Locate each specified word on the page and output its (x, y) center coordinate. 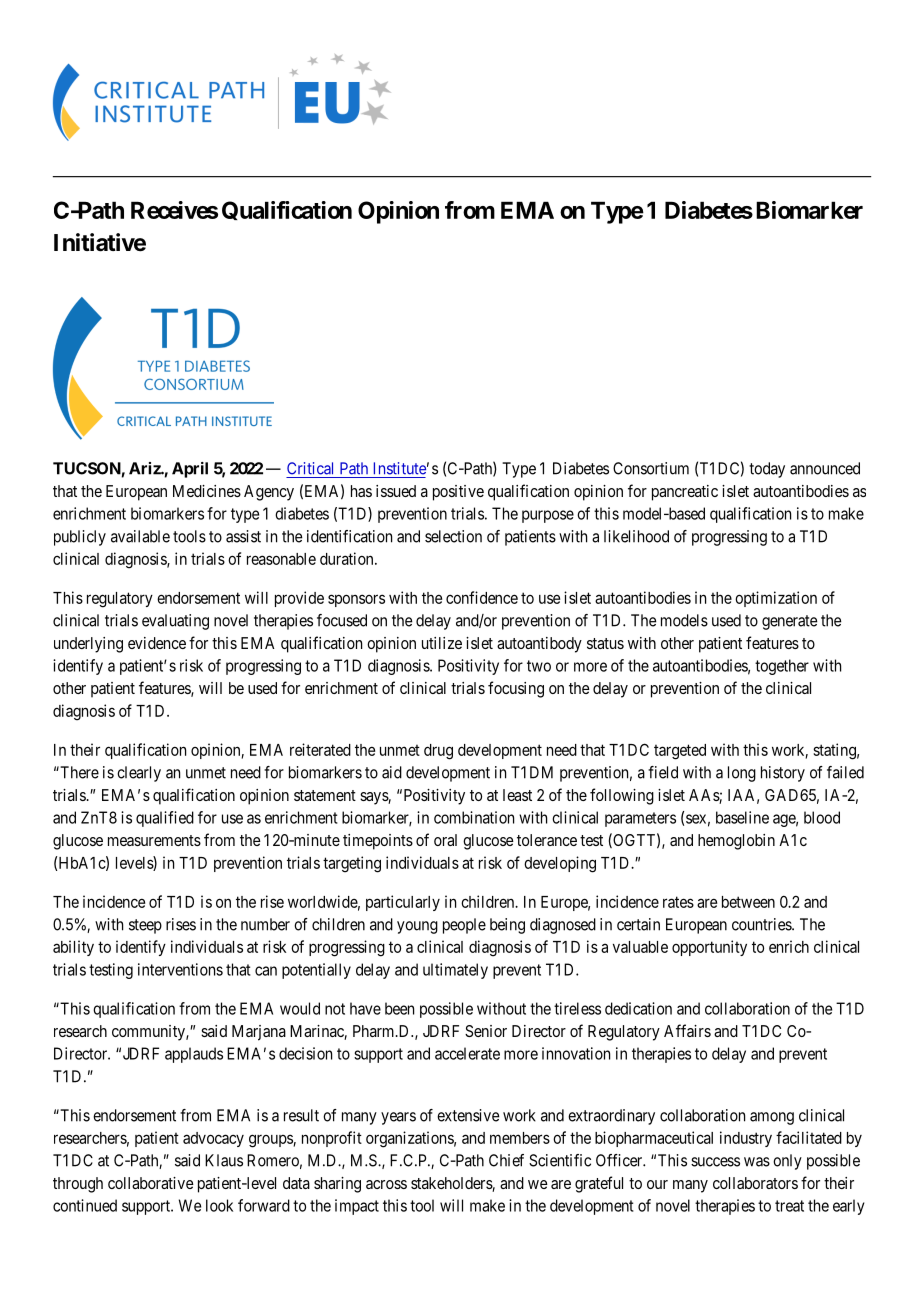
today (767, 470)
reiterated (320, 749)
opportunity (709, 948)
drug (438, 752)
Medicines (207, 491)
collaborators (755, 1183)
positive (458, 493)
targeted (680, 752)
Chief (506, 1160)
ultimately (455, 971)
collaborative (151, 1183)
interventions (180, 969)
